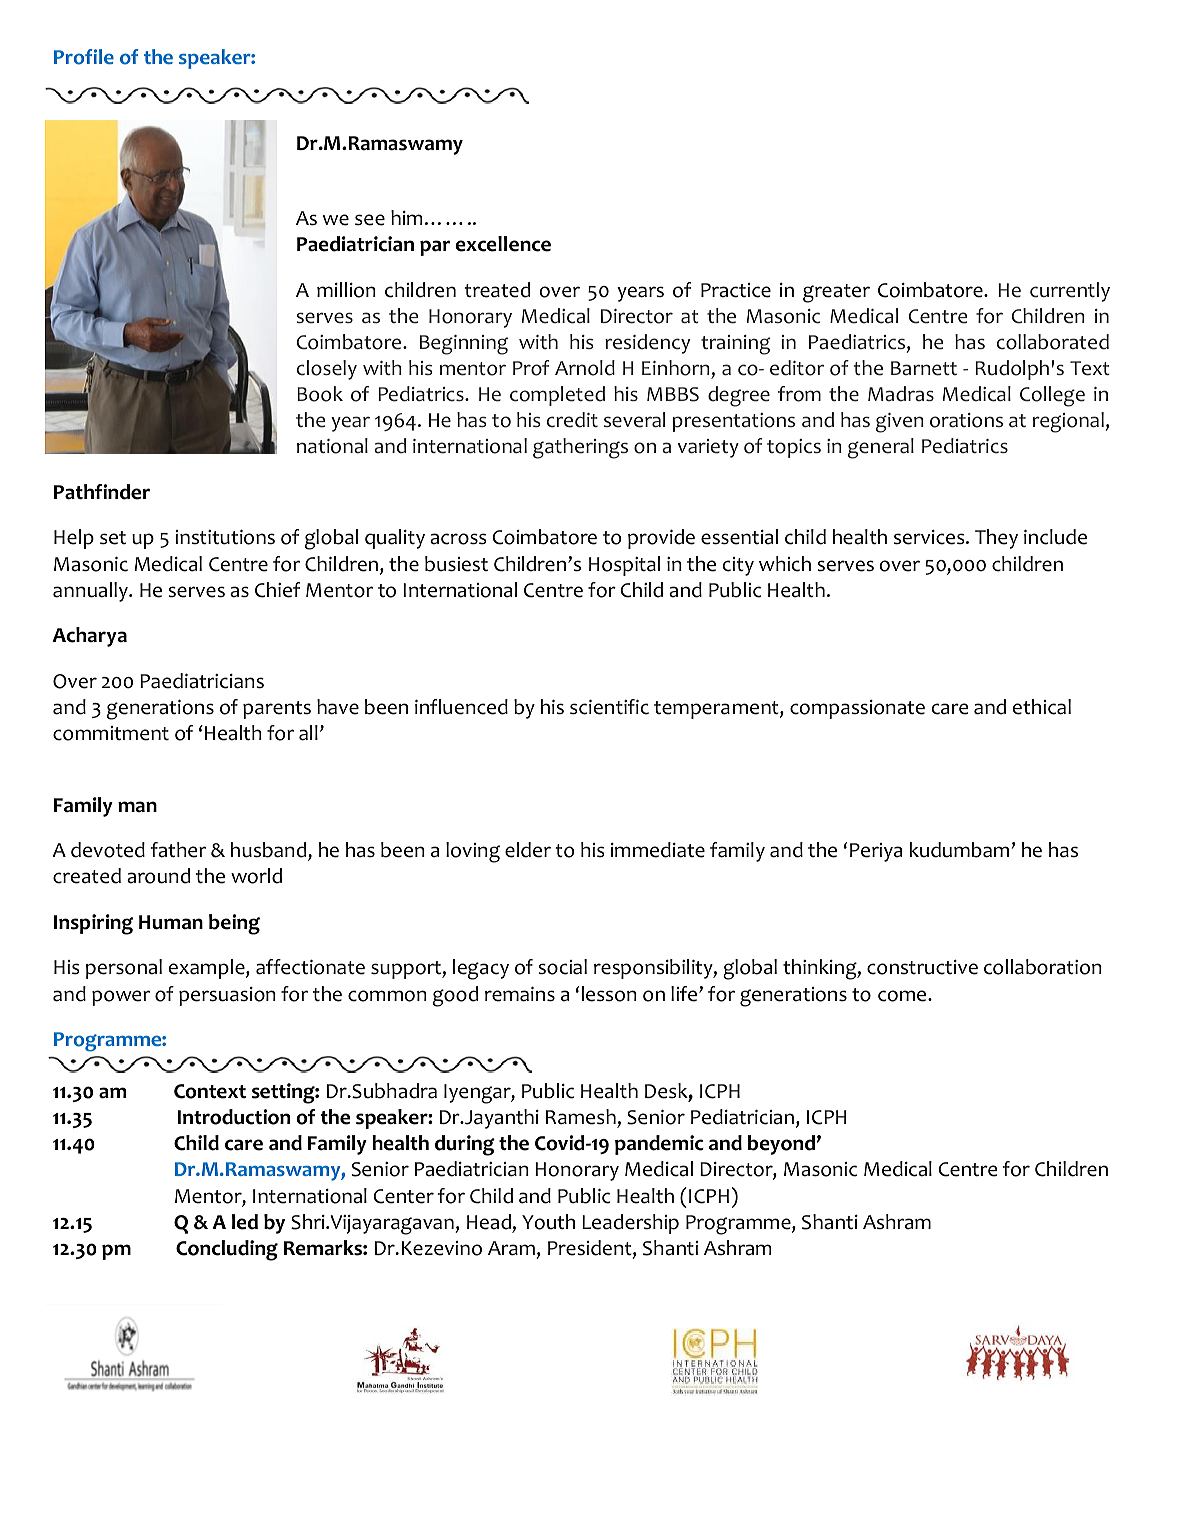  I want to click on ethical, so click(1042, 707).
